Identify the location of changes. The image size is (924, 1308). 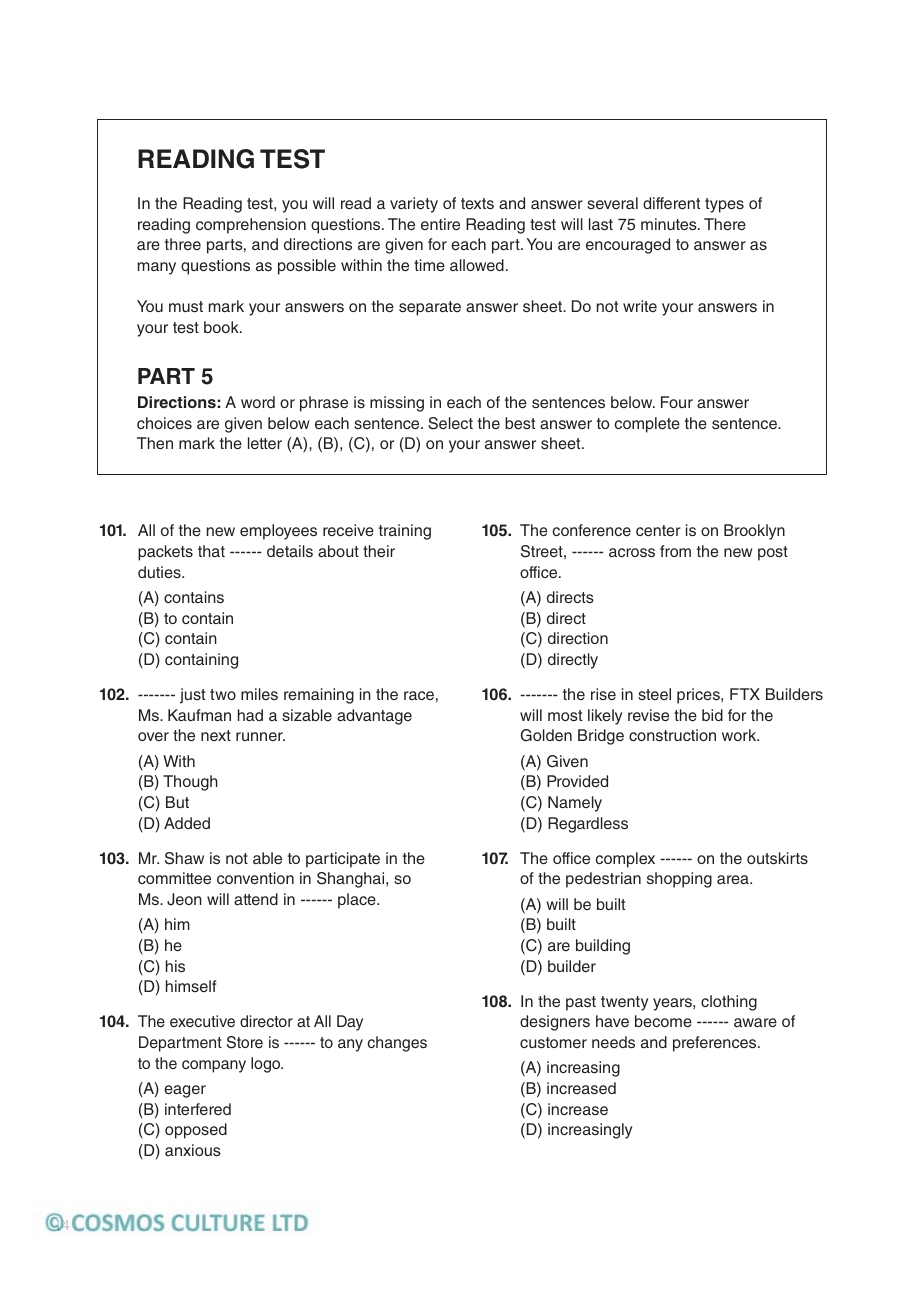
(397, 1044).
